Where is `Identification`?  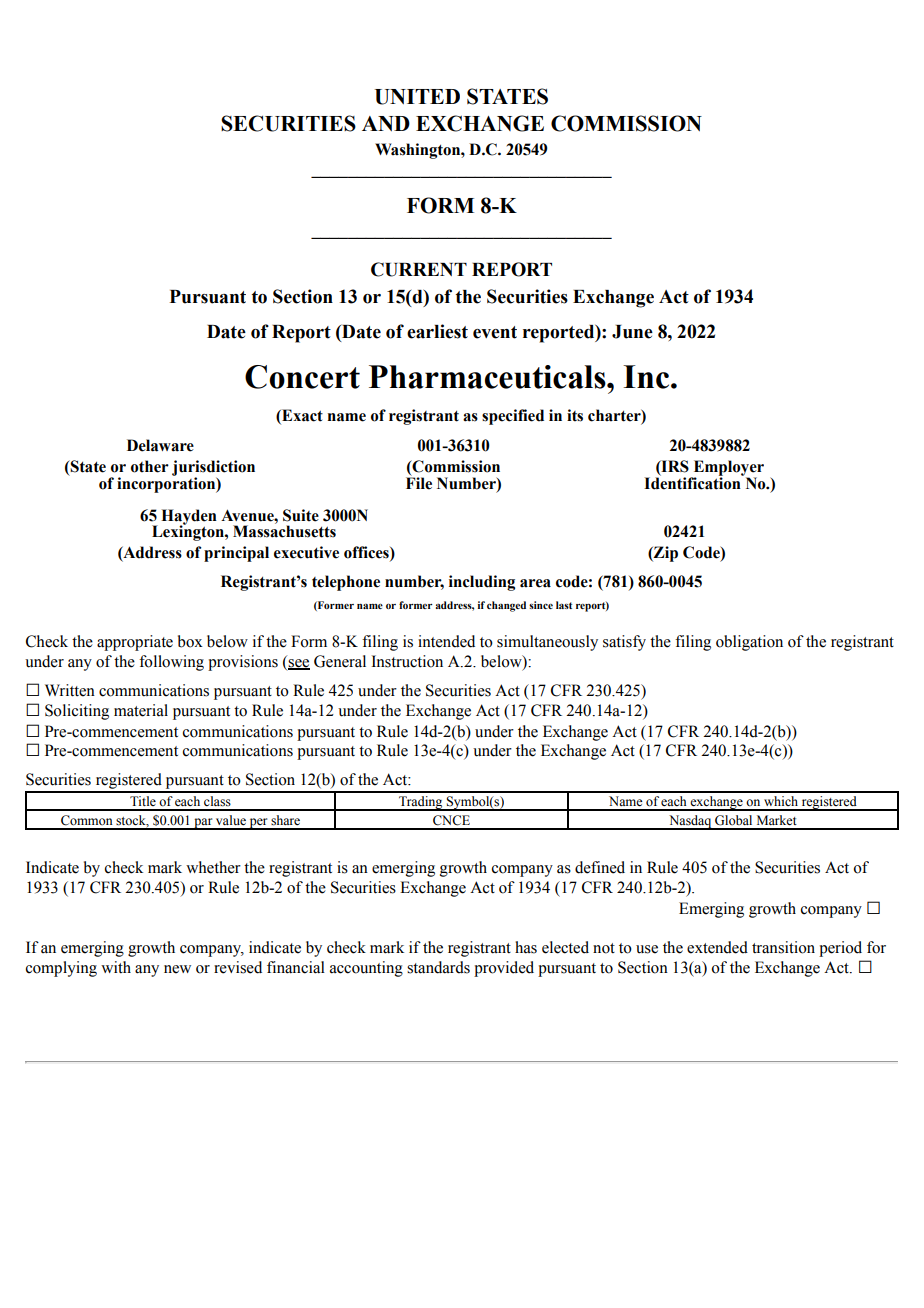 Identification is located at coordinates (693, 482).
